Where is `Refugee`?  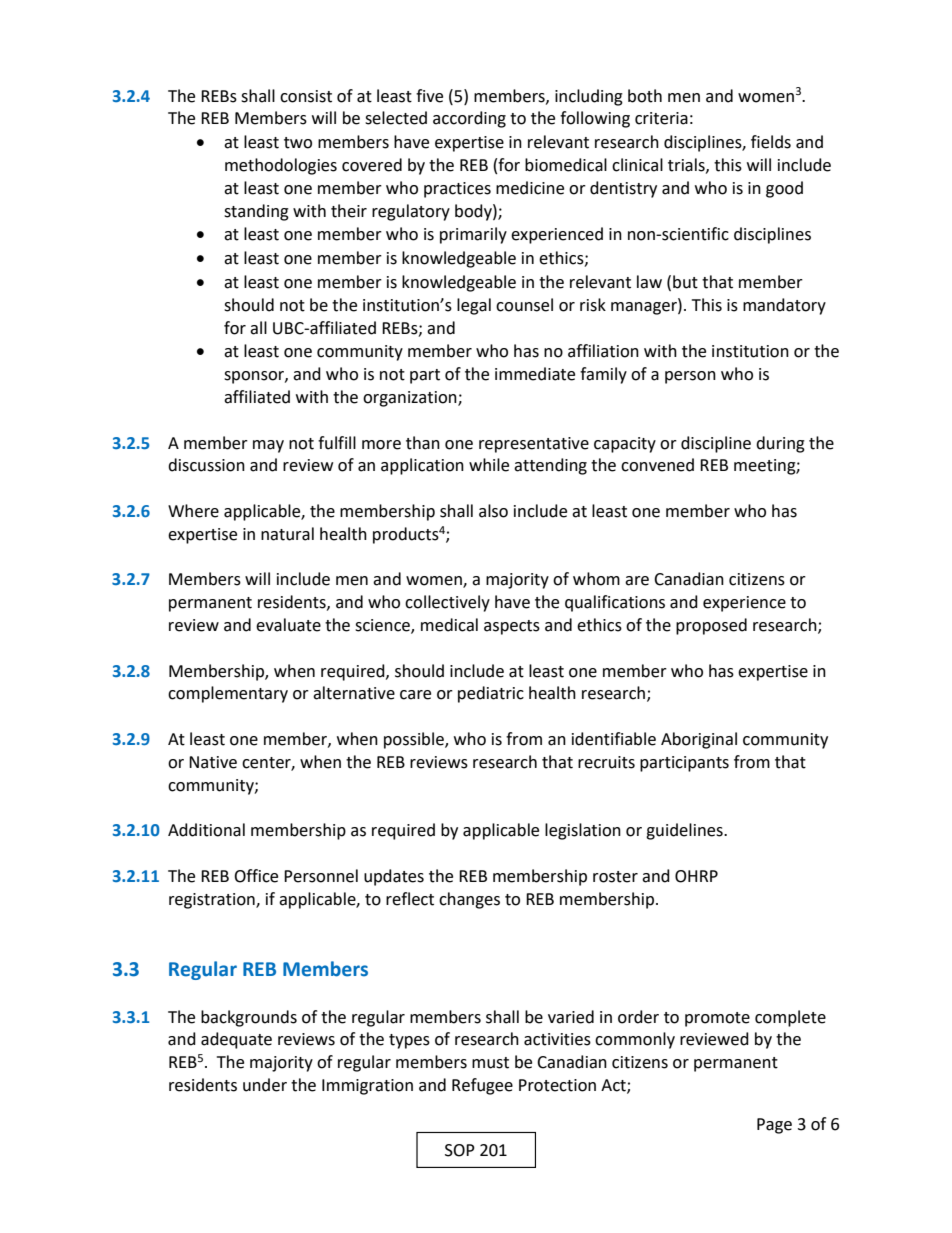
Refugee is located at coordinates (482, 1086).
